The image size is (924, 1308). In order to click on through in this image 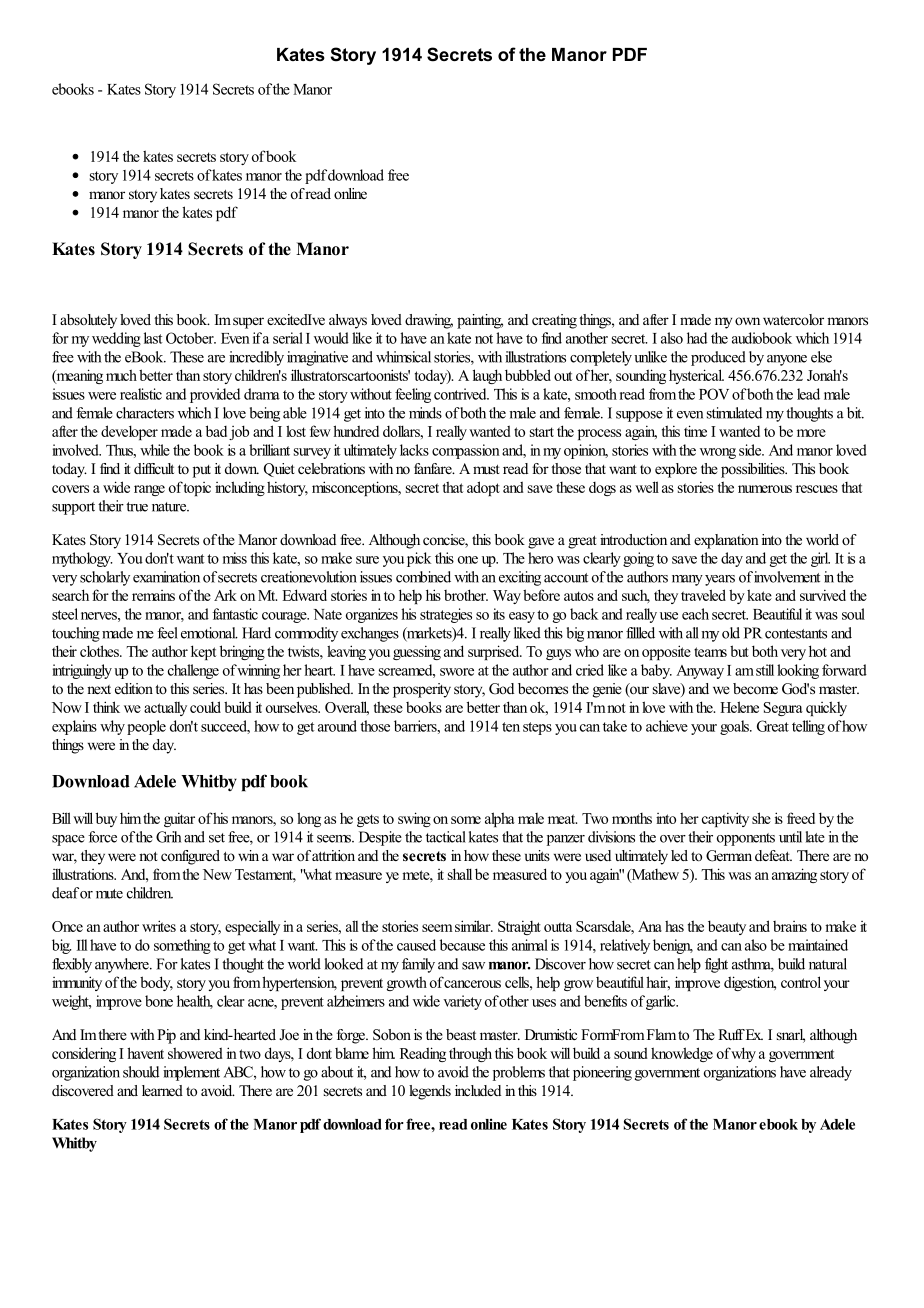, I will do `click(470, 1054)`.
